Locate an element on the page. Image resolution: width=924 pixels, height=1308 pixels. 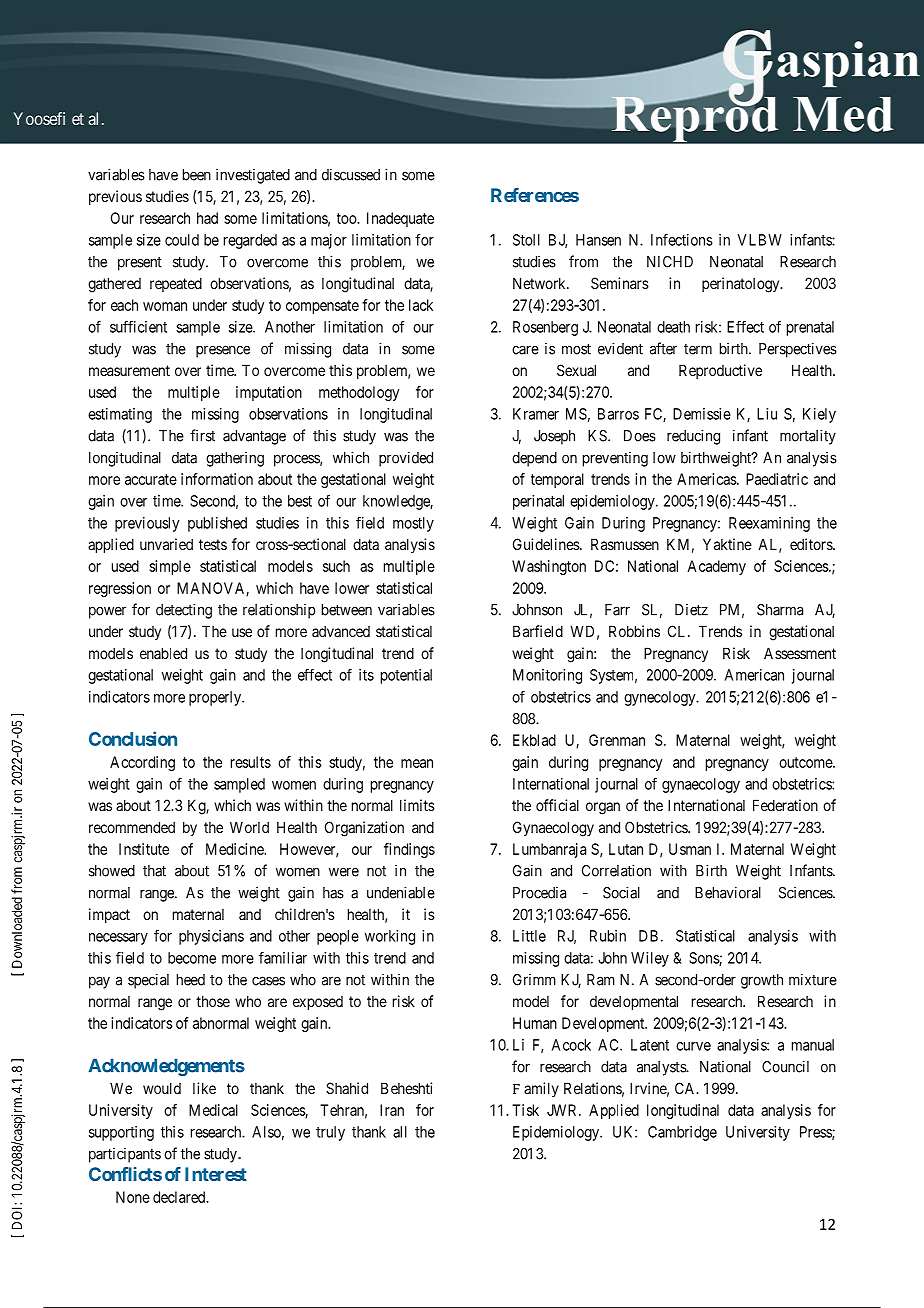
American is located at coordinates (754, 675).
